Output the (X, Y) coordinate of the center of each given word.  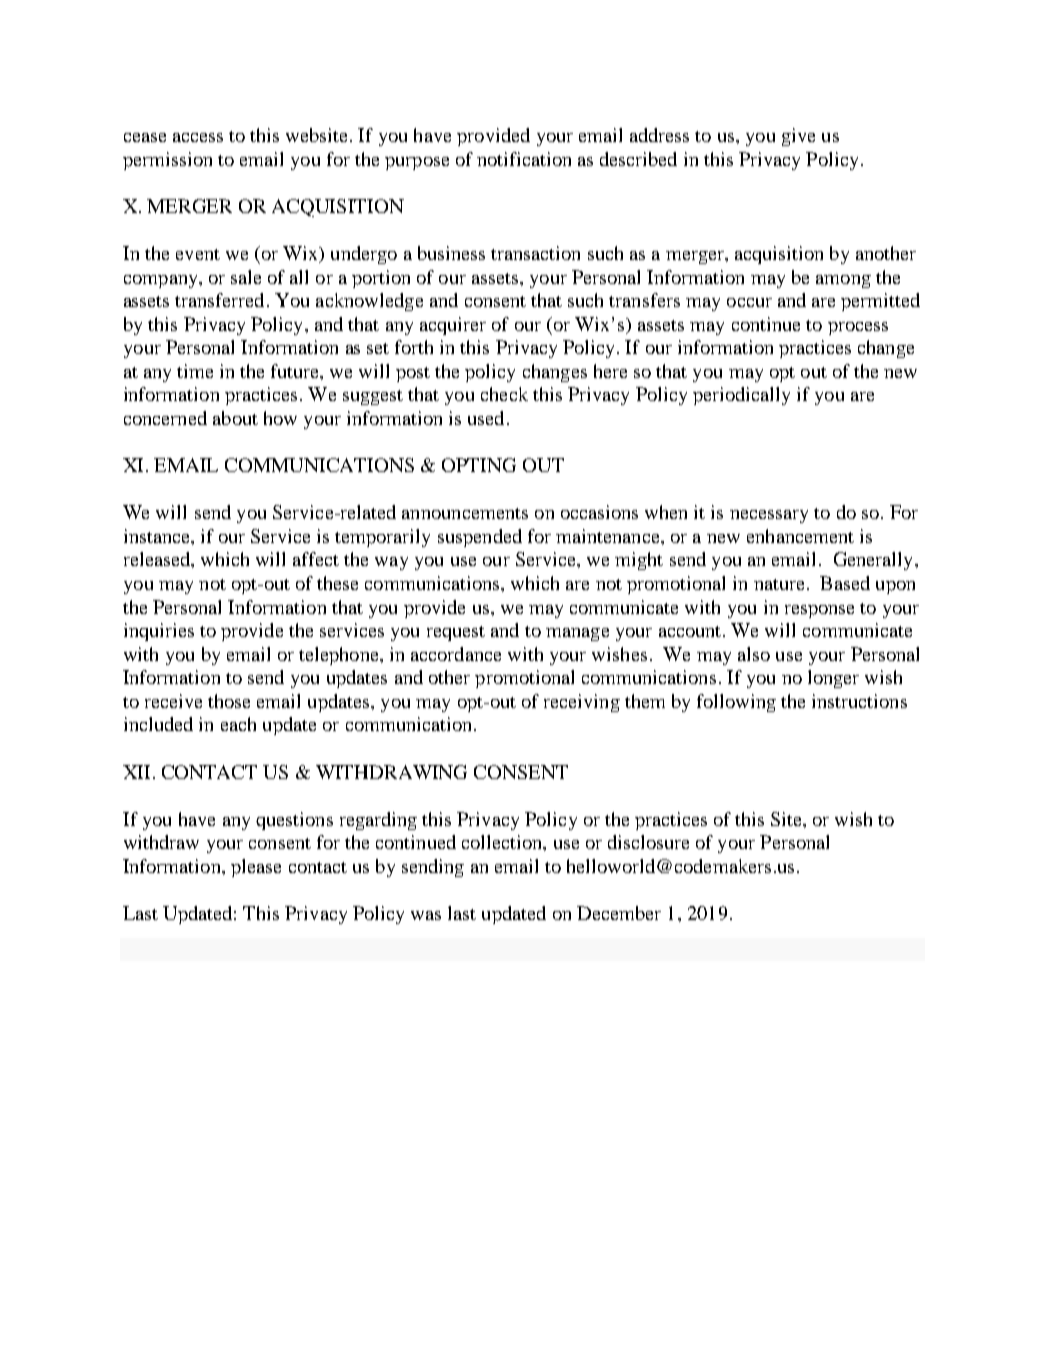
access (198, 137)
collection (503, 842)
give (798, 137)
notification (524, 159)
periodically (741, 396)
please (256, 868)
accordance (456, 654)
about (235, 418)
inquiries (159, 632)
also (754, 654)
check (504, 394)
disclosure (648, 842)
